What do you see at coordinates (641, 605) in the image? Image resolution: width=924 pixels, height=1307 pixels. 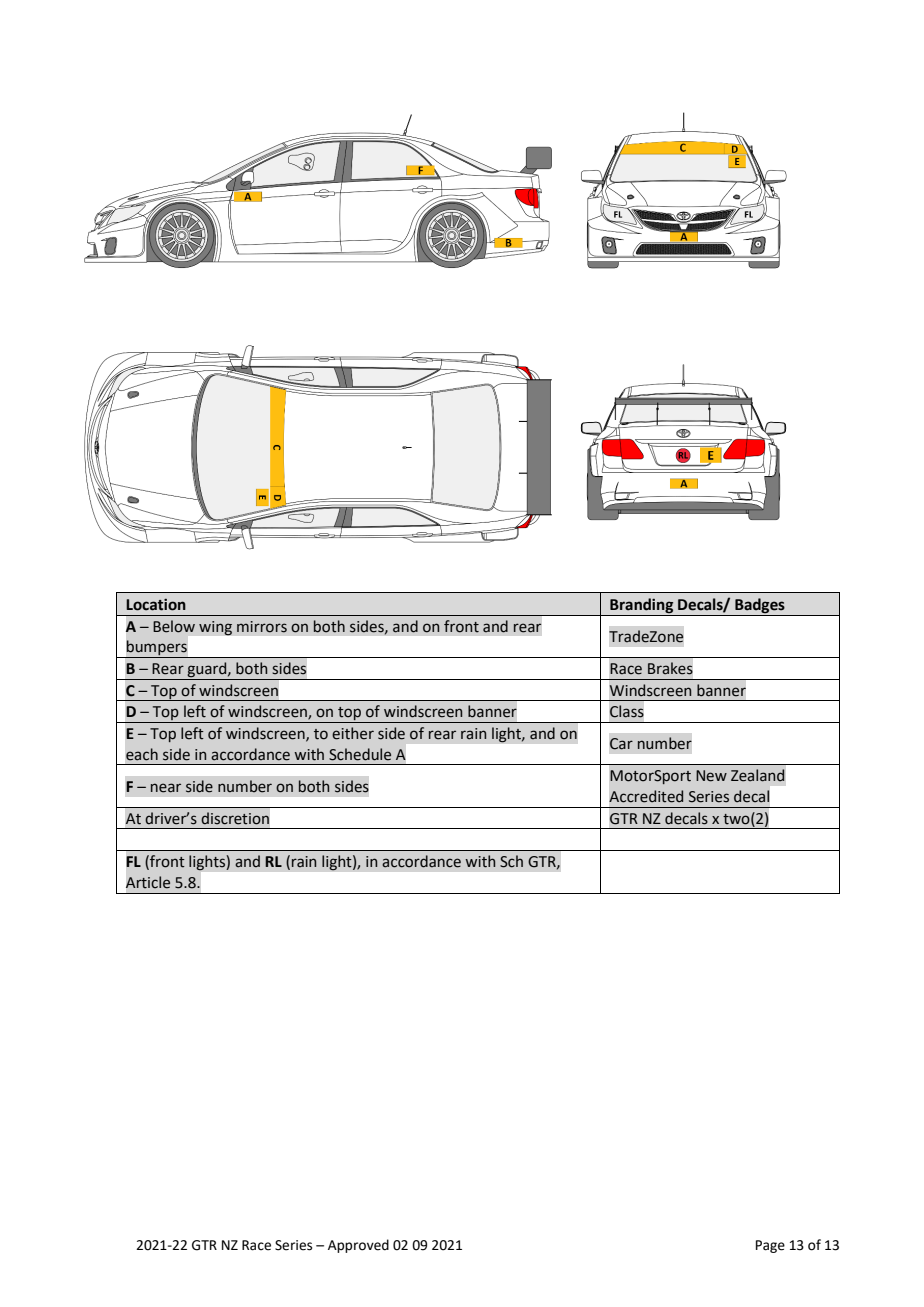 I see `Branding` at bounding box center [641, 605].
